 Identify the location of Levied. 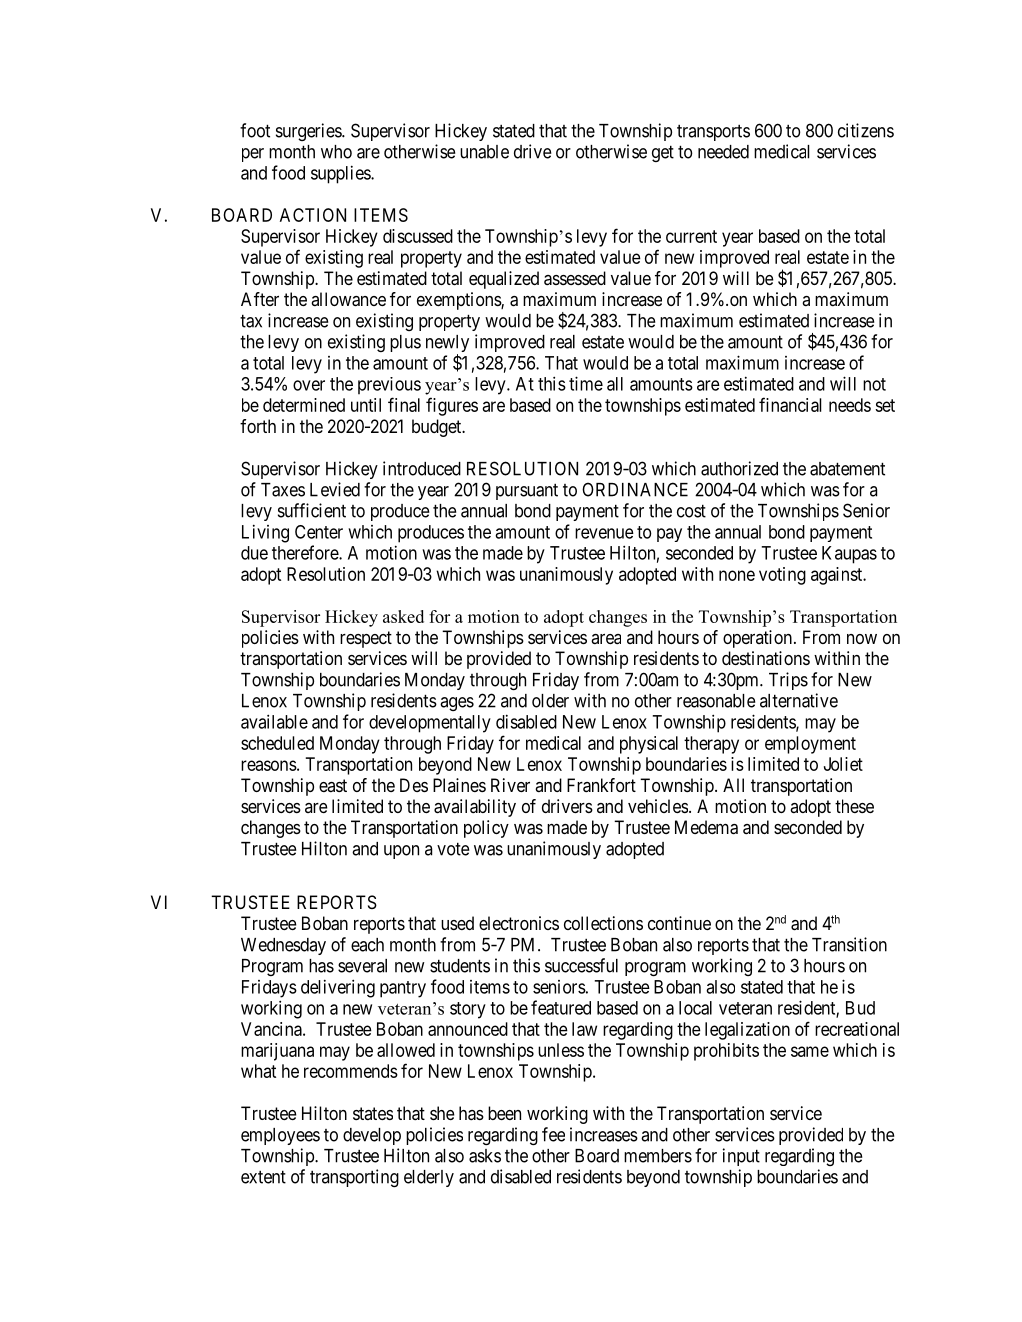
(335, 489).
